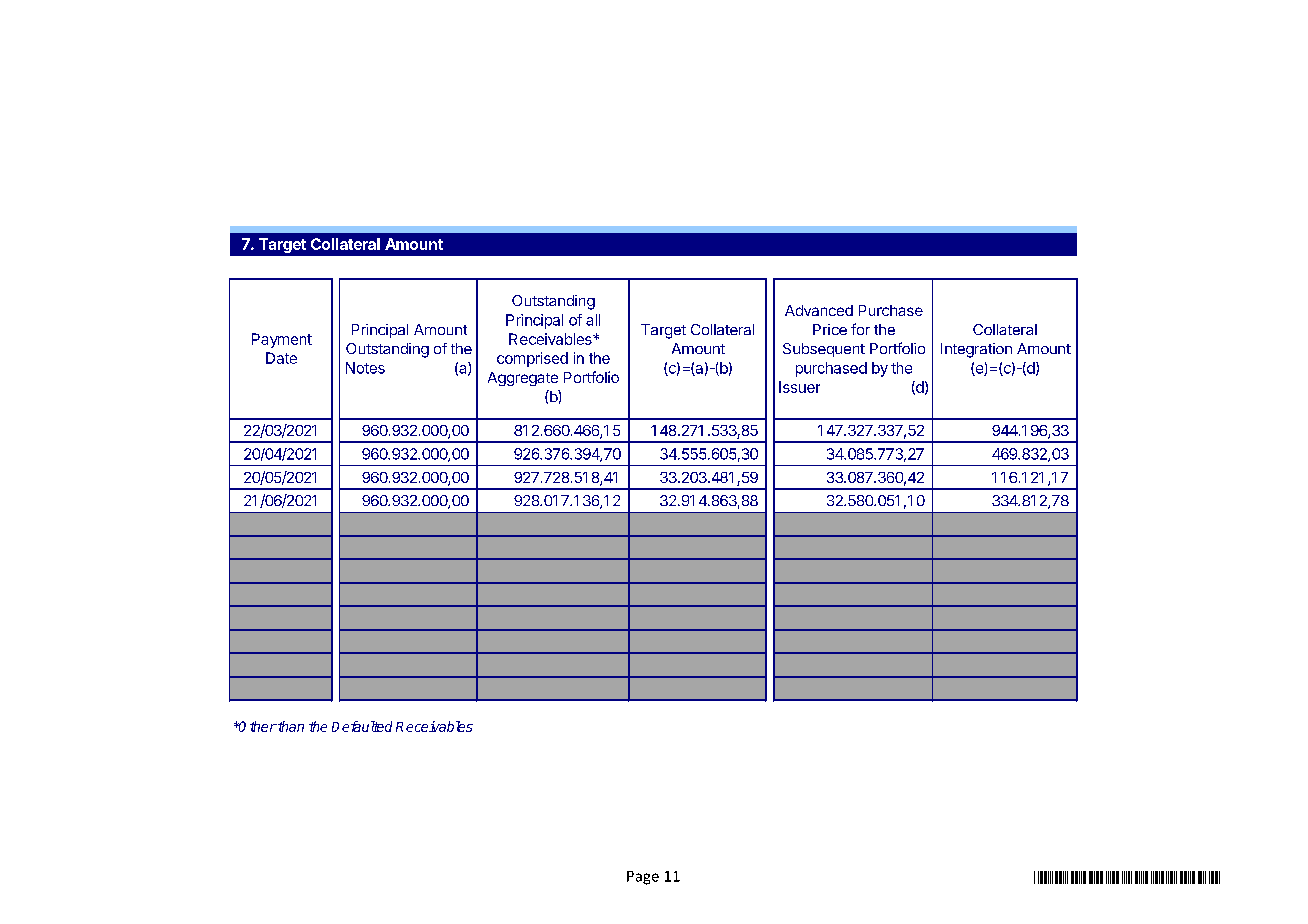  Describe the element at coordinates (362, 726) in the page. I see `Defaulted` at that location.
